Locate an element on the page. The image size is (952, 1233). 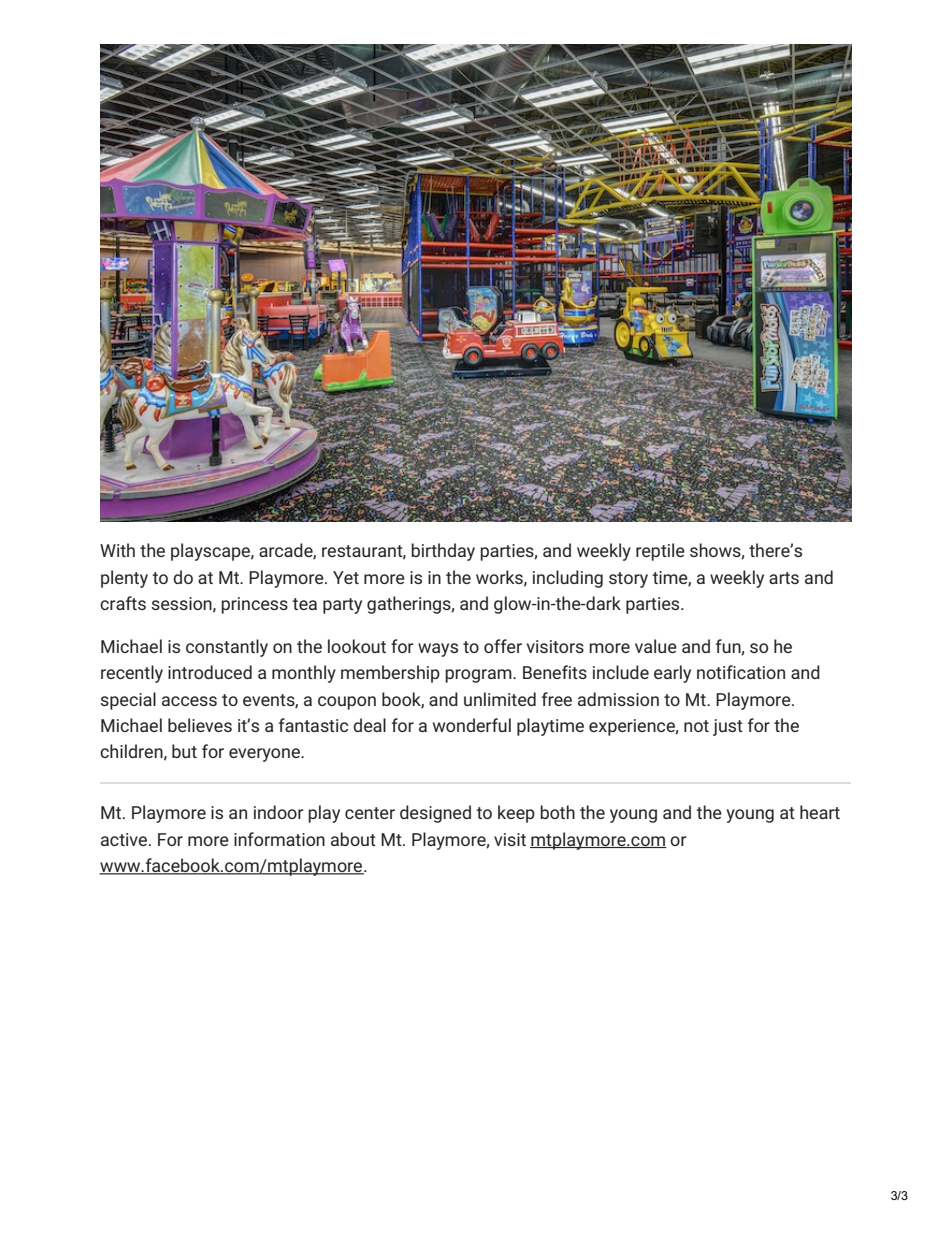
value is located at coordinates (656, 646).
